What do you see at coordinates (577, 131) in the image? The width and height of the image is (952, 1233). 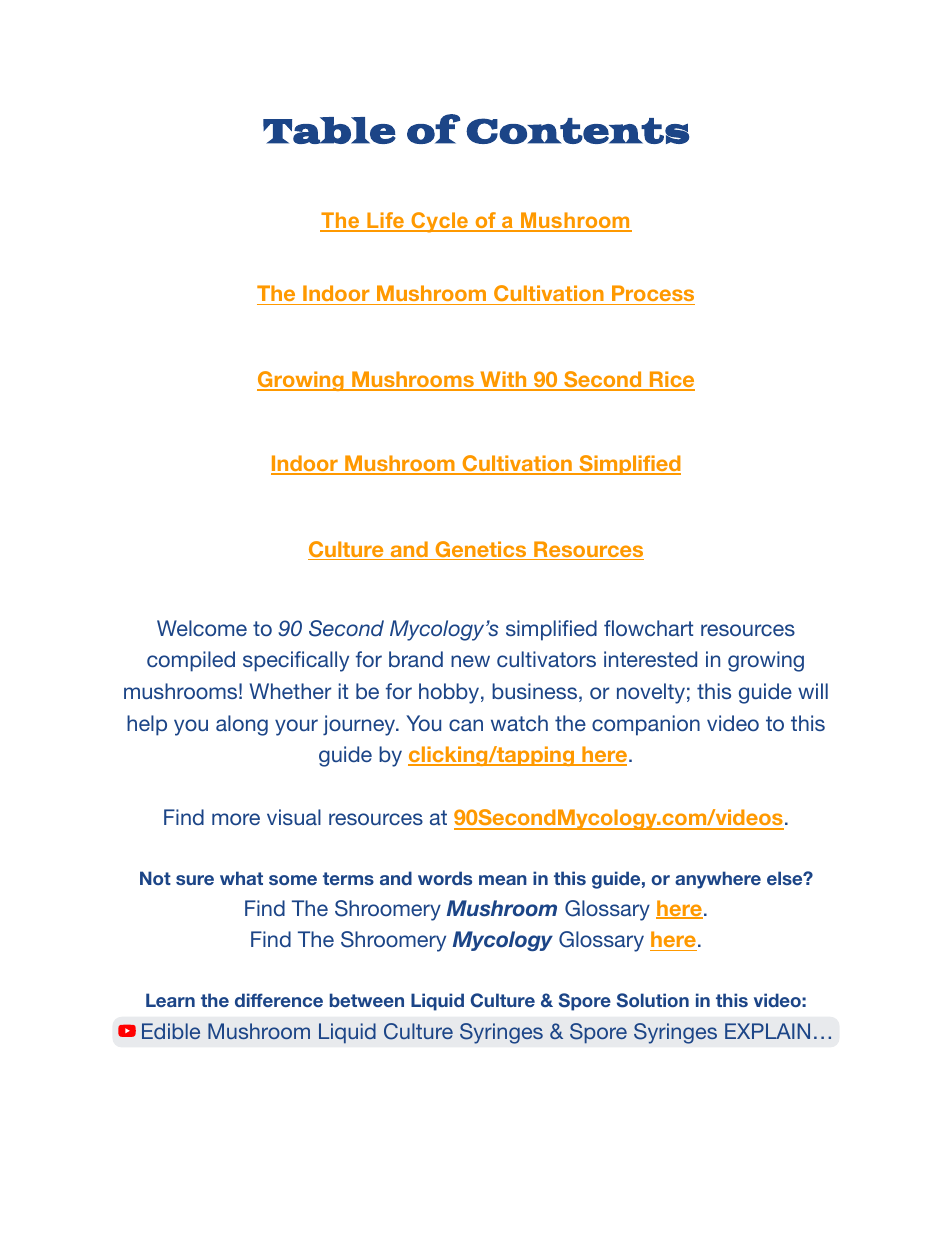 I see `Contents` at bounding box center [577, 131].
